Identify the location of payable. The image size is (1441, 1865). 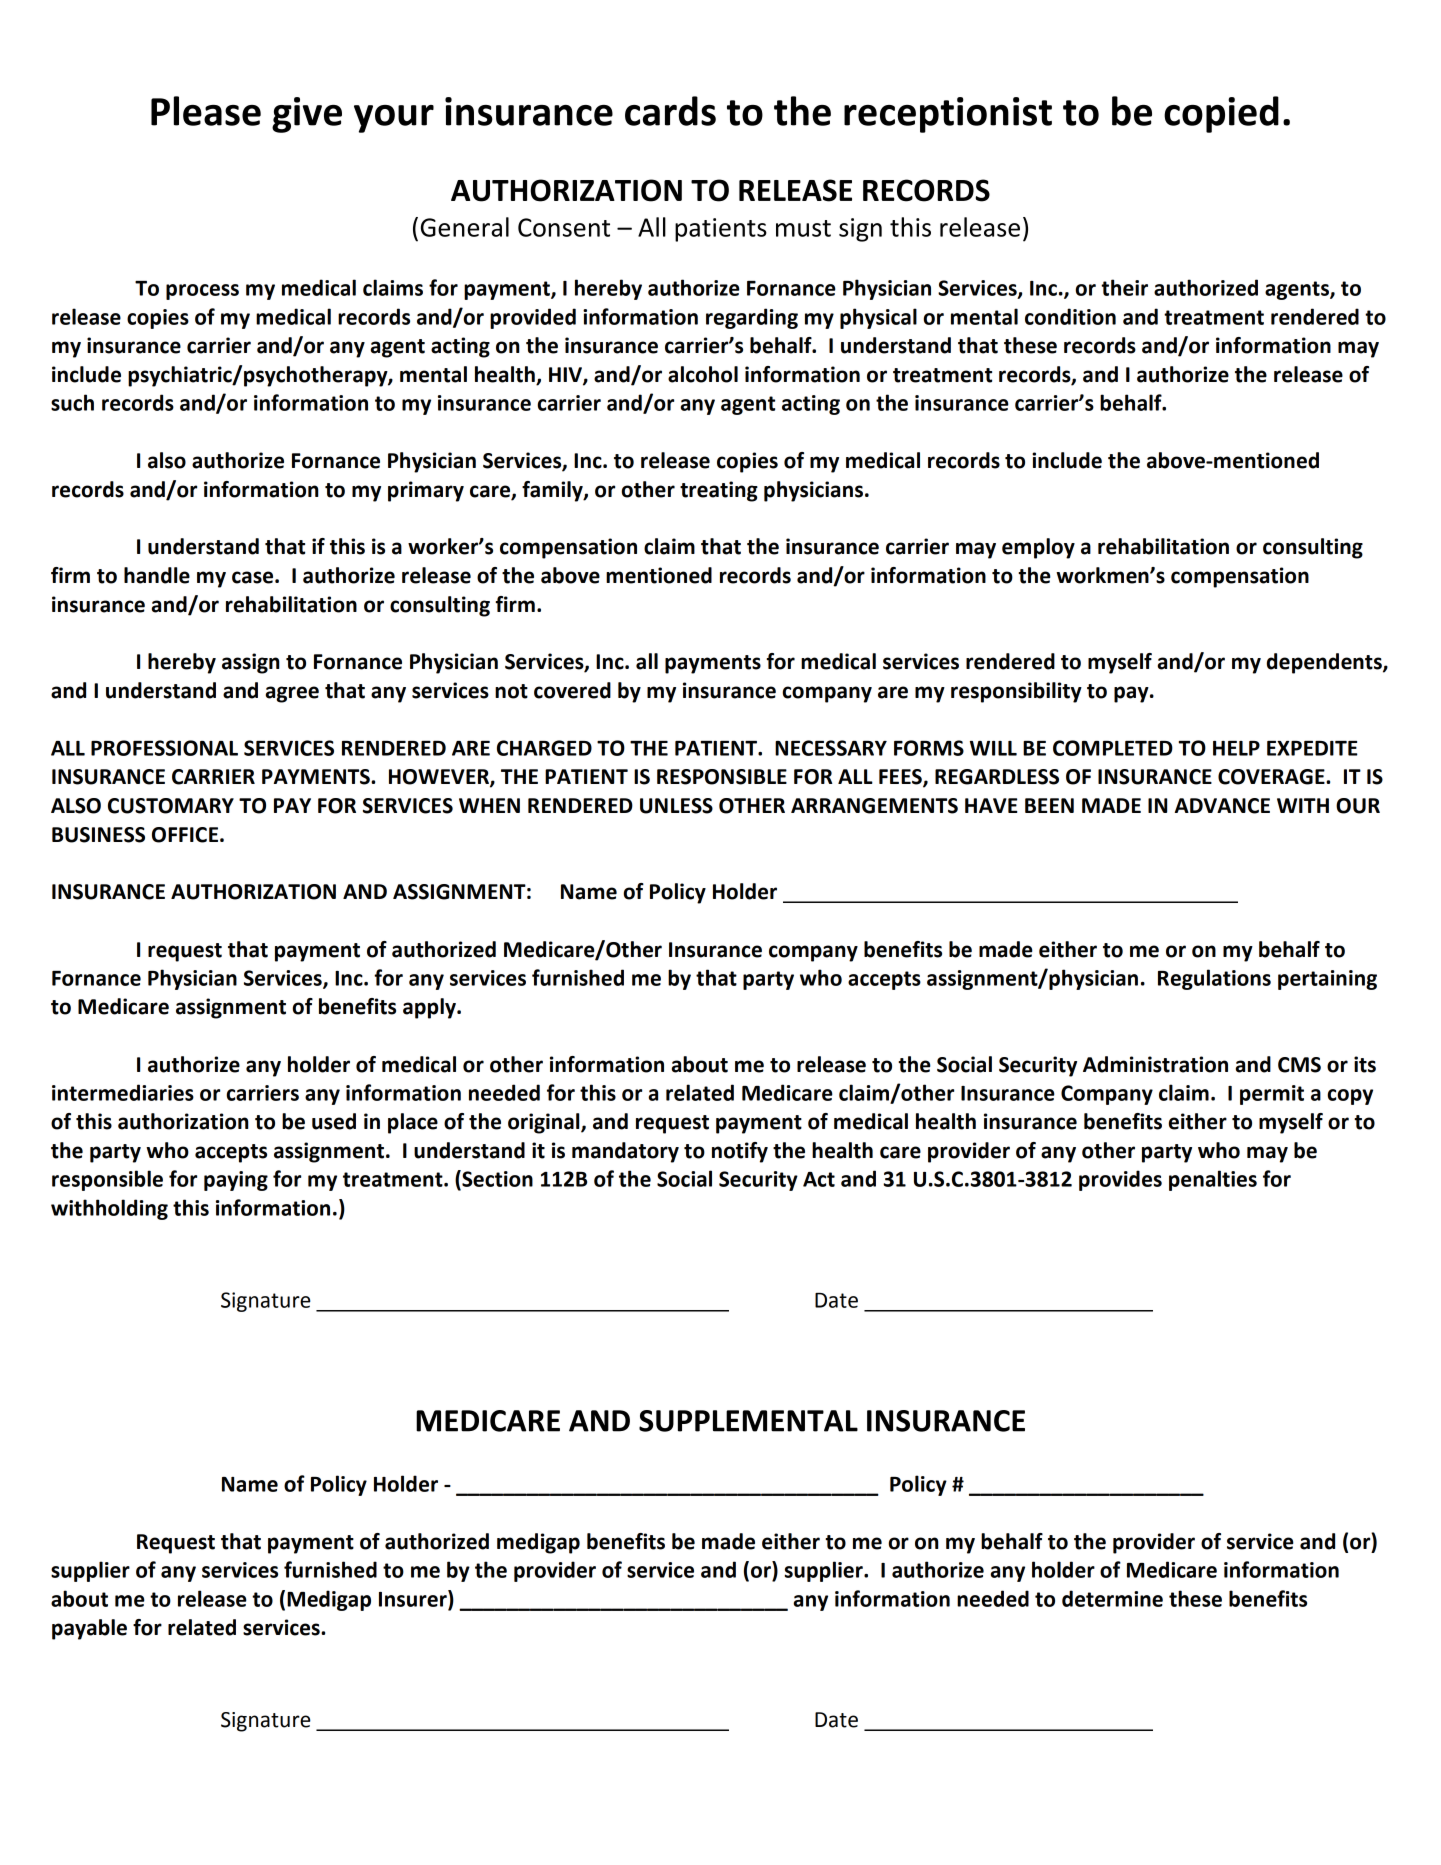
(89, 1629).
